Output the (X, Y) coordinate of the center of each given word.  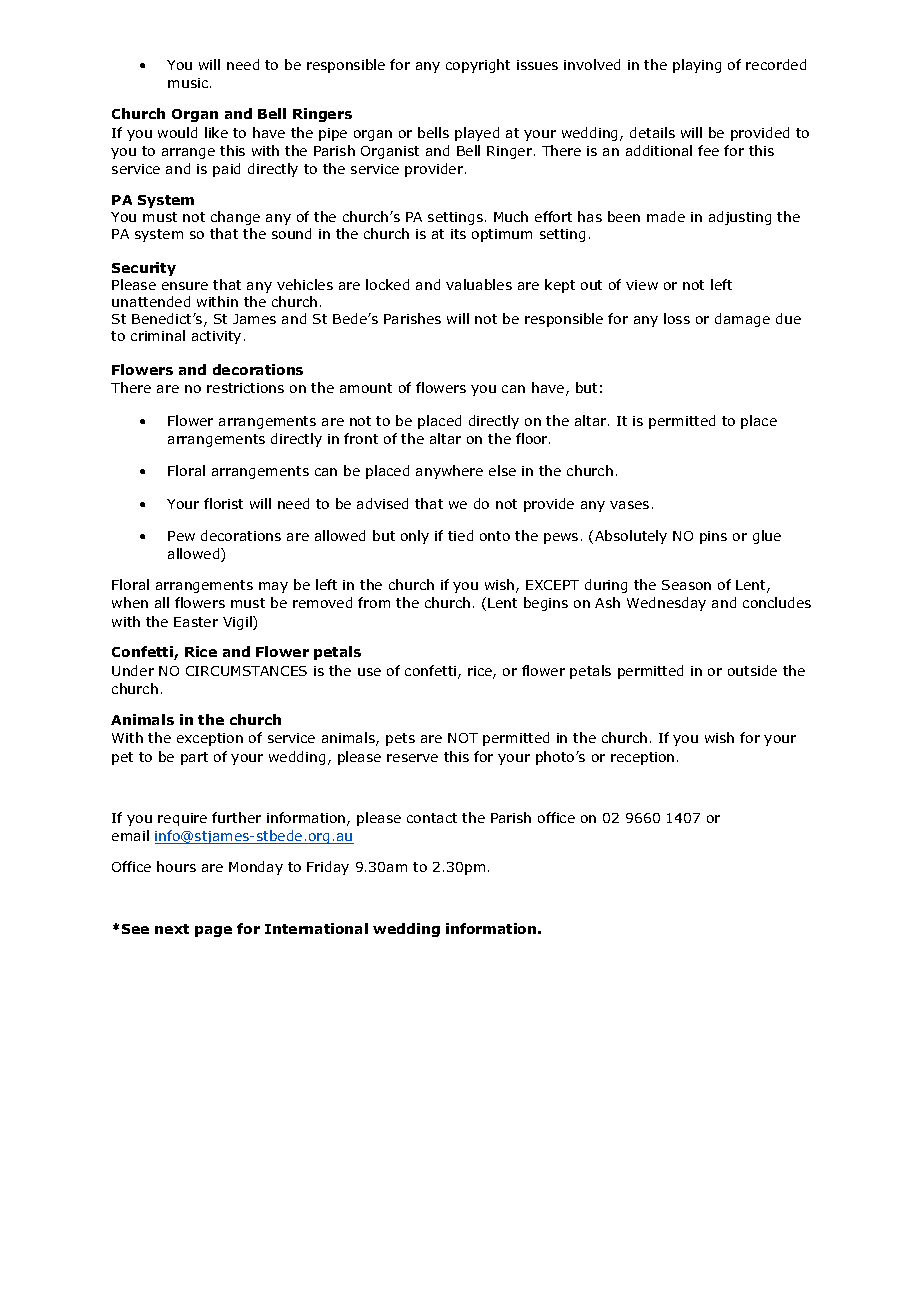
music (189, 83)
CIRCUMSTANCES (246, 671)
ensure (185, 286)
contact (432, 818)
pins (713, 537)
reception (642, 758)
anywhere (449, 472)
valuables (479, 284)
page (213, 931)
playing (697, 66)
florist (223, 503)
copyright (478, 66)
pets (400, 739)
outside (752, 670)
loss (677, 318)
